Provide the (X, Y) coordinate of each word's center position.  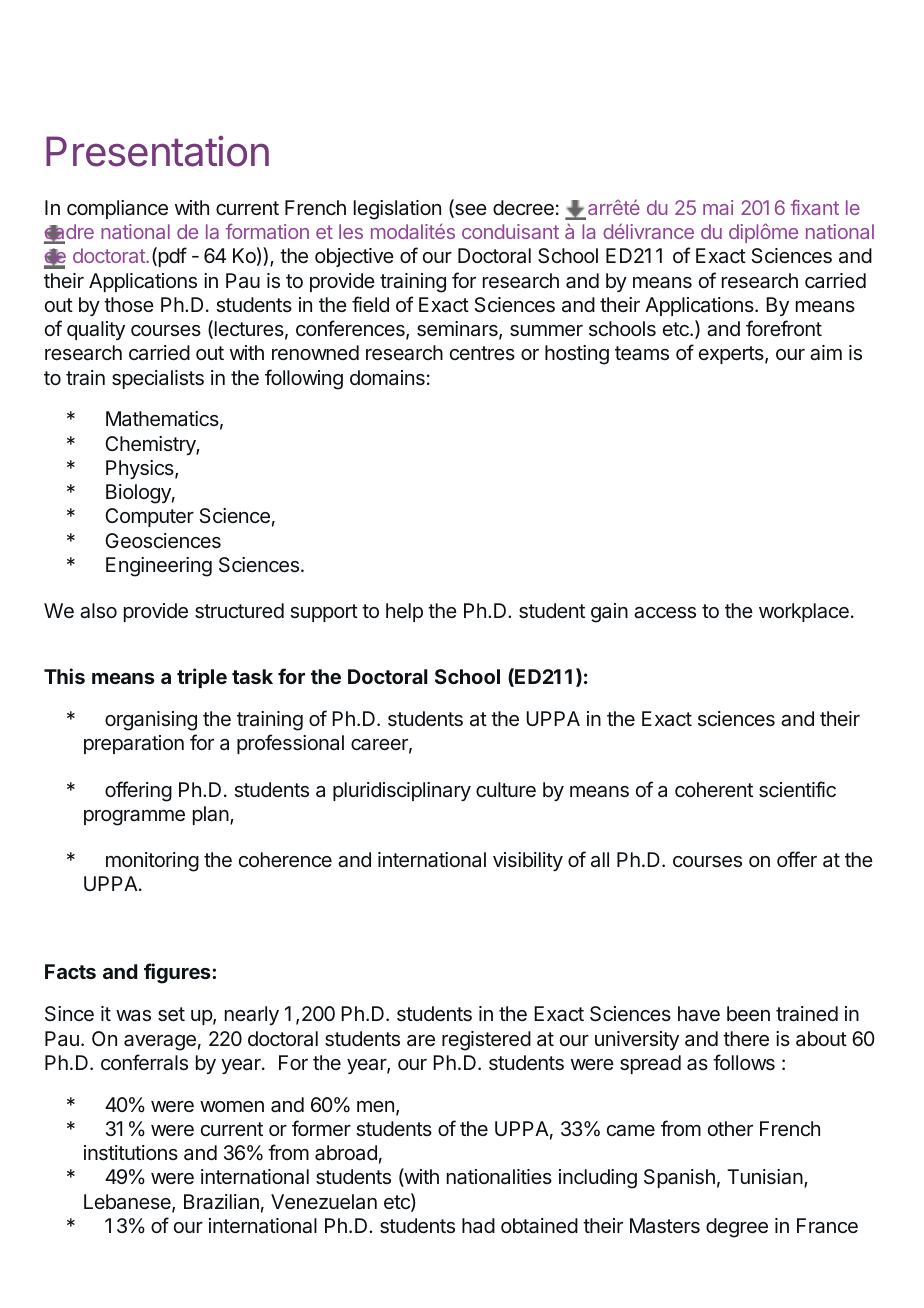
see (470, 211)
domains (387, 377)
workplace (804, 612)
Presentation (157, 151)
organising (151, 721)
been (748, 1013)
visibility (528, 861)
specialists (158, 379)
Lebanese (128, 1203)
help (404, 612)
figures (178, 973)
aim (826, 353)
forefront (784, 328)
